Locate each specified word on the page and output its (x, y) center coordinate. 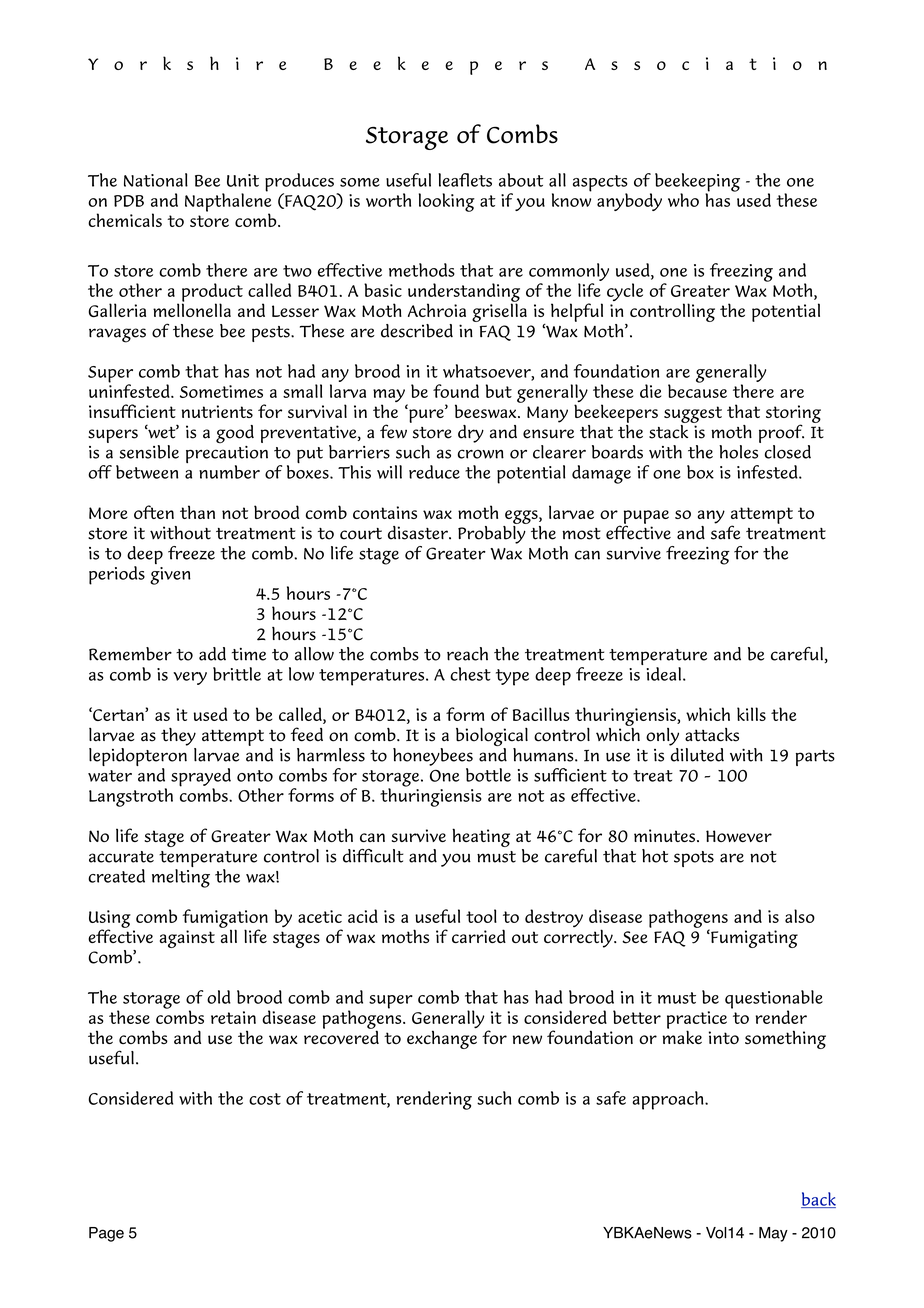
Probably (493, 533)
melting (181, 878)
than (197, 512)
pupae (646, 518)
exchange (442, 1038)
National (156, 180)
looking (447, 202)
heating (481, 837)
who (683, 200)
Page (106, 1234)
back (818, 1200)
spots (694, 859)
